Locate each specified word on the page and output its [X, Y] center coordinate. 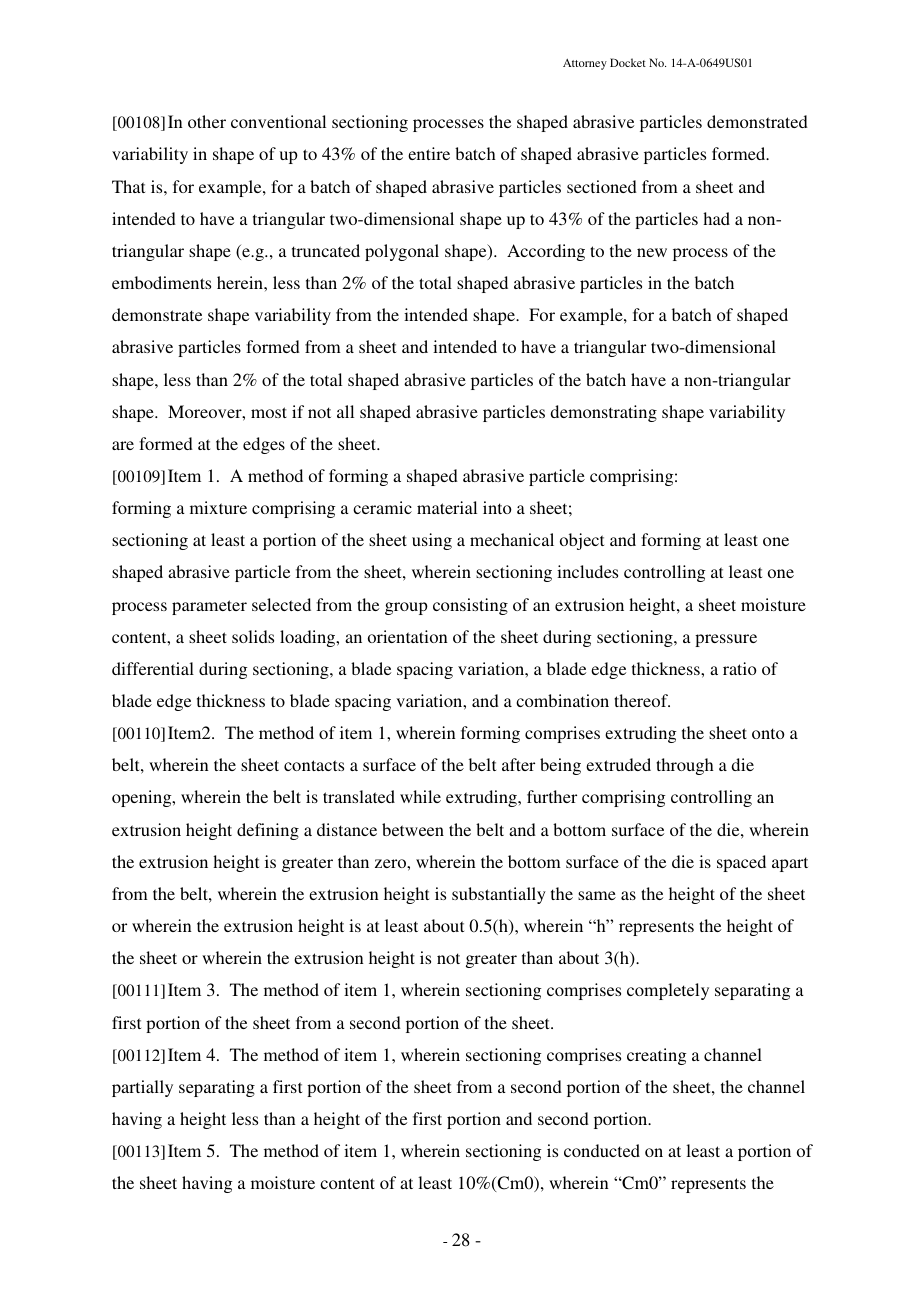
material [447, 507]
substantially [499, 895]
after [518, 764]
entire [429, 153]
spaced [741, 863]
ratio [740, 668]
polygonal [402, 252]
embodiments [161, 282]
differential [153, 668]
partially [142, 1088]
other [207, 121]
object [582, 541]
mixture [218, 507]
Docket [628, 62]
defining [268, 831]
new [652, 252]
